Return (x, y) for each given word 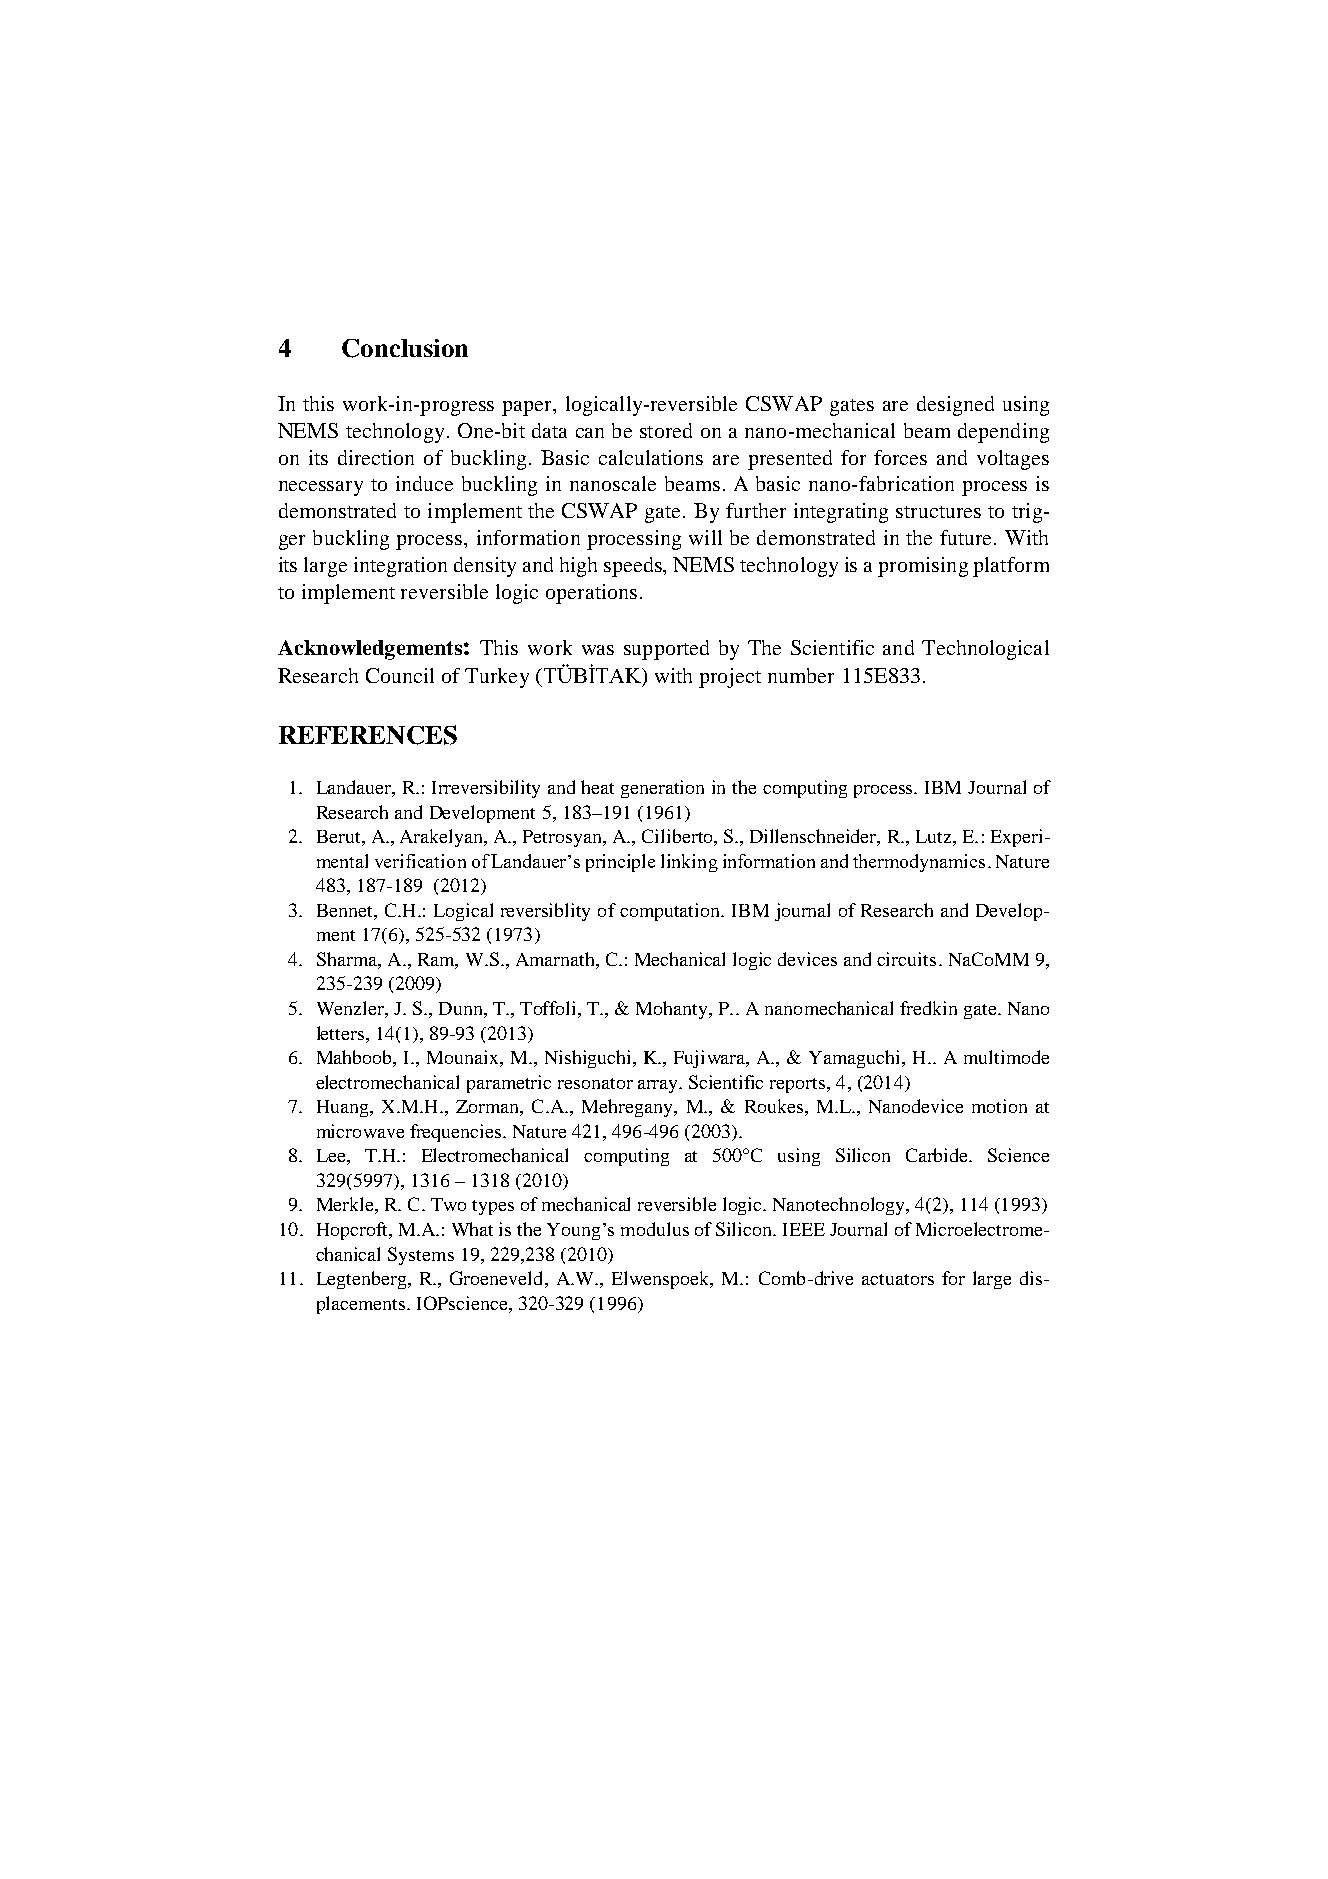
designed (955, 406)
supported (666, 650)
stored (666, 430)
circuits (906, 959)
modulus (655, 1229)
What (472, 1229)
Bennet (346, 910)
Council (400, 675)
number (801, 675)
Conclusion (405, 348)
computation (671, 912)
